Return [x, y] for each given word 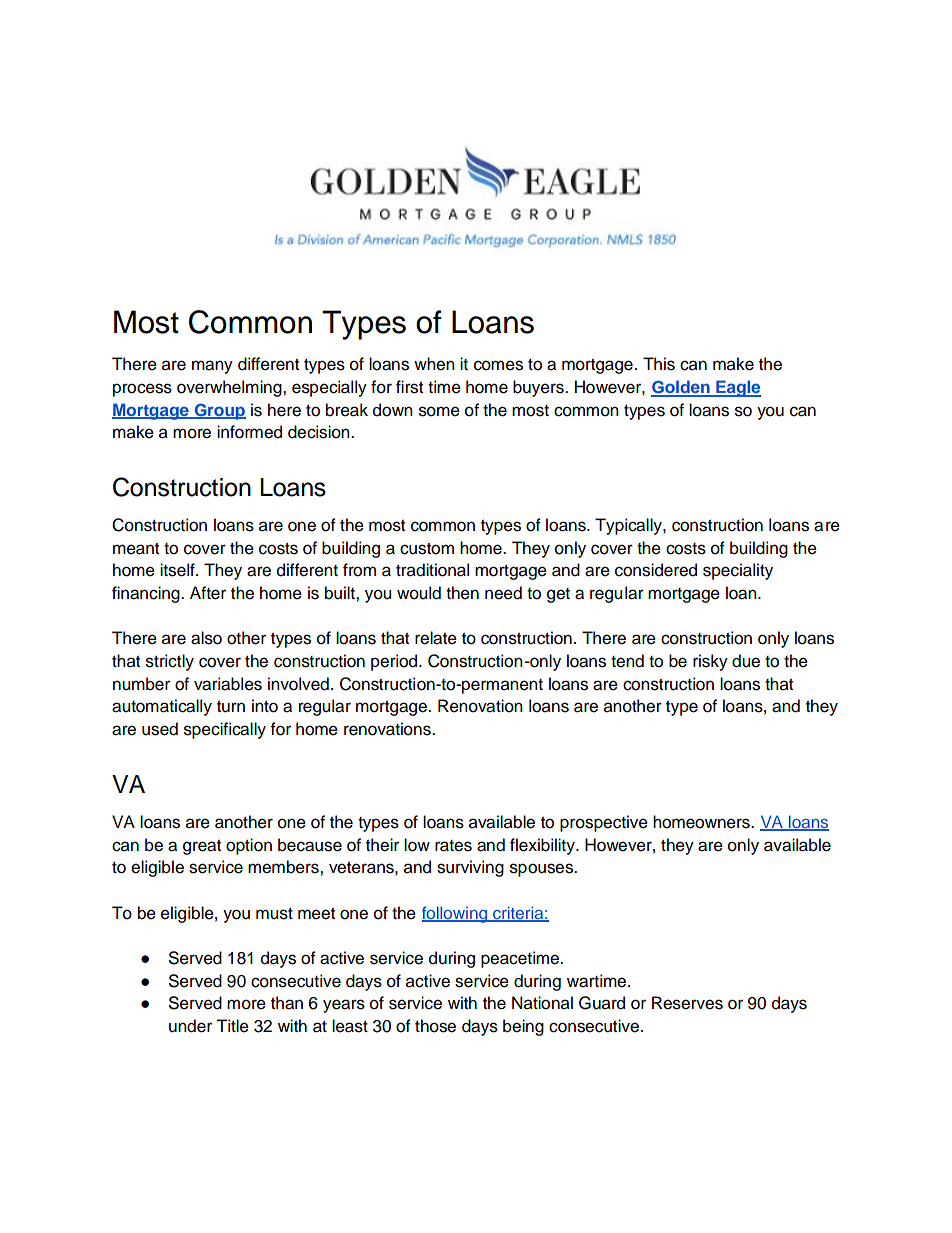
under [190, 1026]
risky [710, 662]
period [394, 662]
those [435, 1026]
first [409, 387]
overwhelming [230, 388]
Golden [681, 388]
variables [228, 684]
